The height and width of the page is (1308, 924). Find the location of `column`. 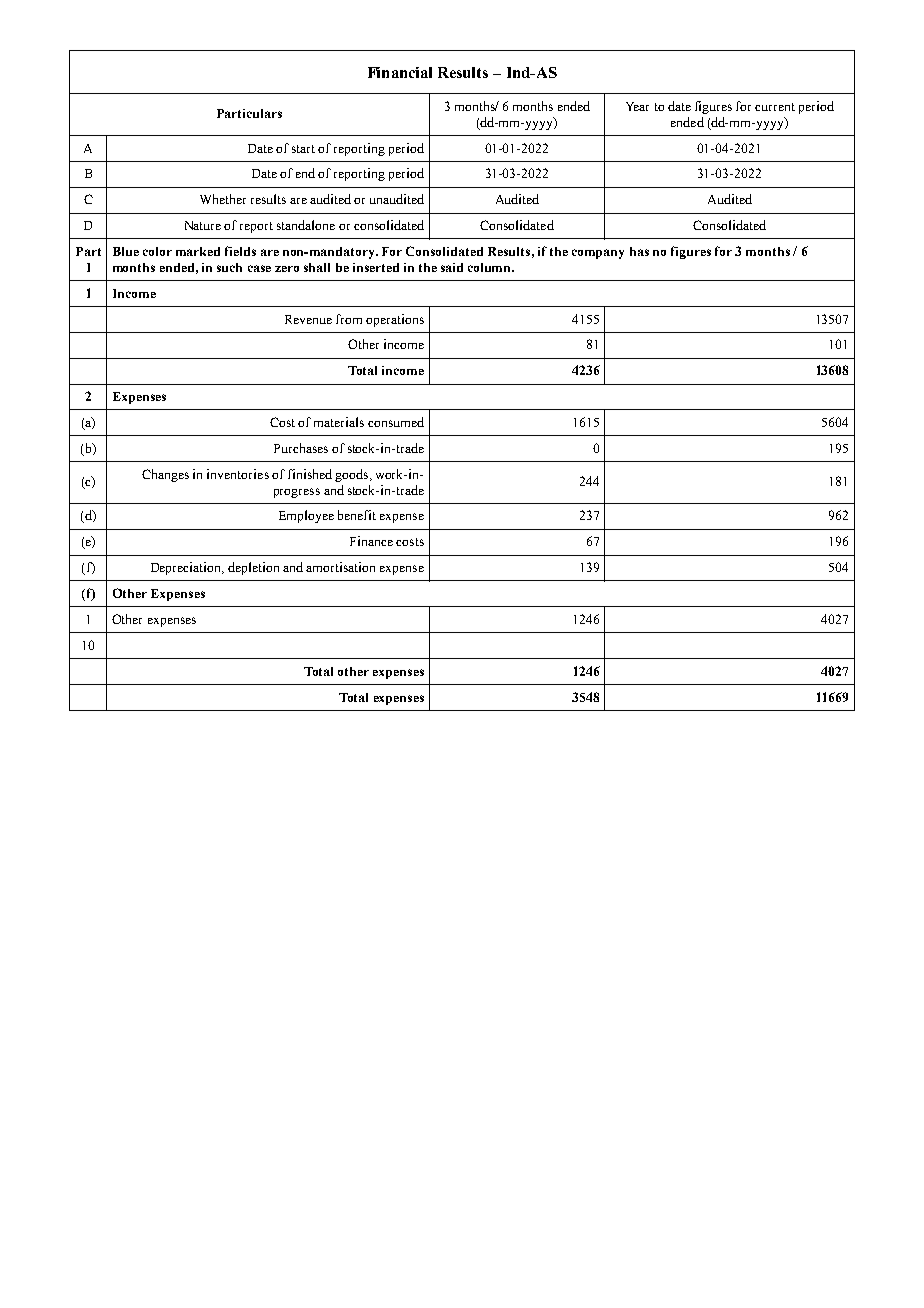

column is located at coordinates (491, 267).
